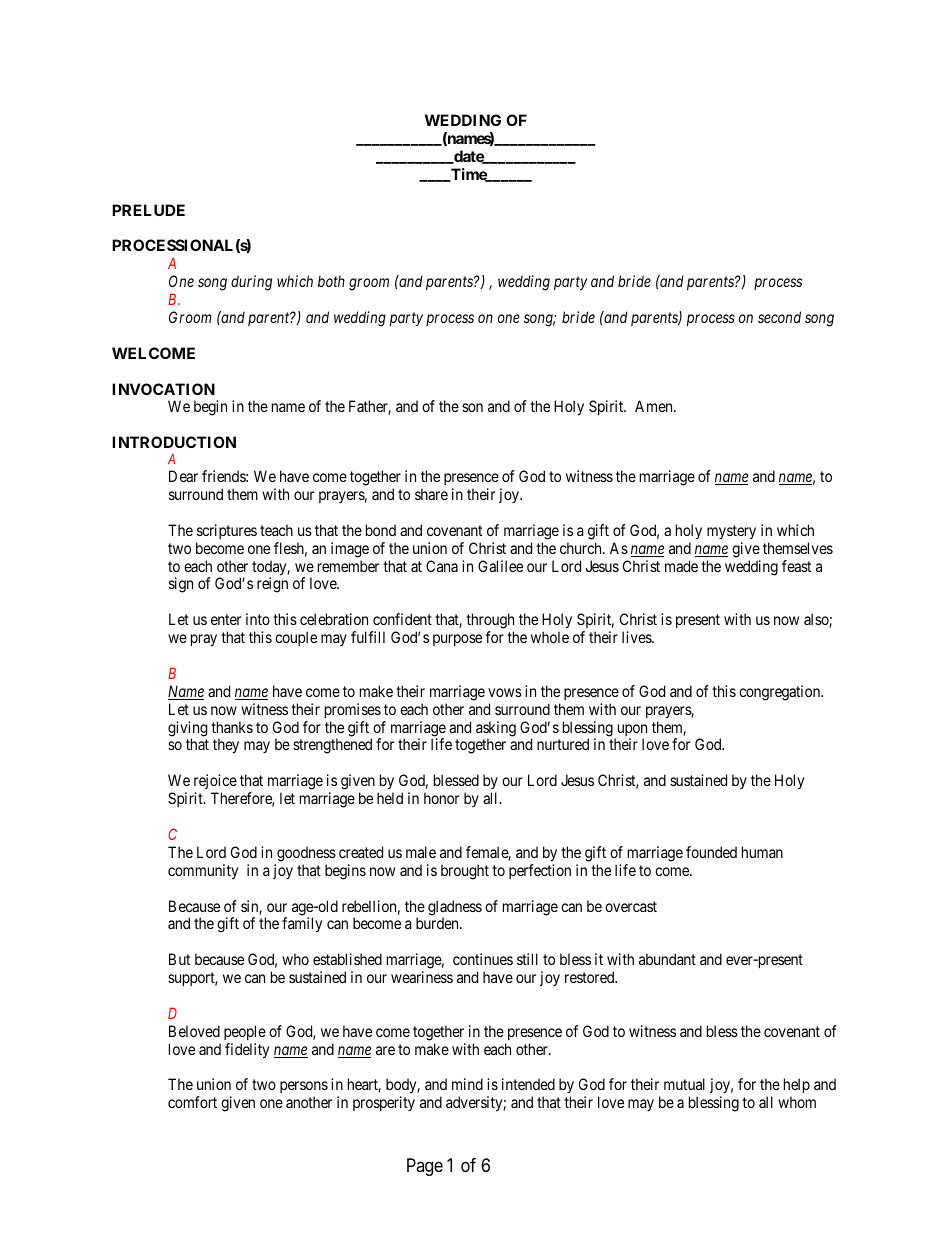 This screenshot has height=1233, width=952. What do you see at coordinates (781, 693) in the screenshot?
I see `congregation` at bounding box center [781, 693].
